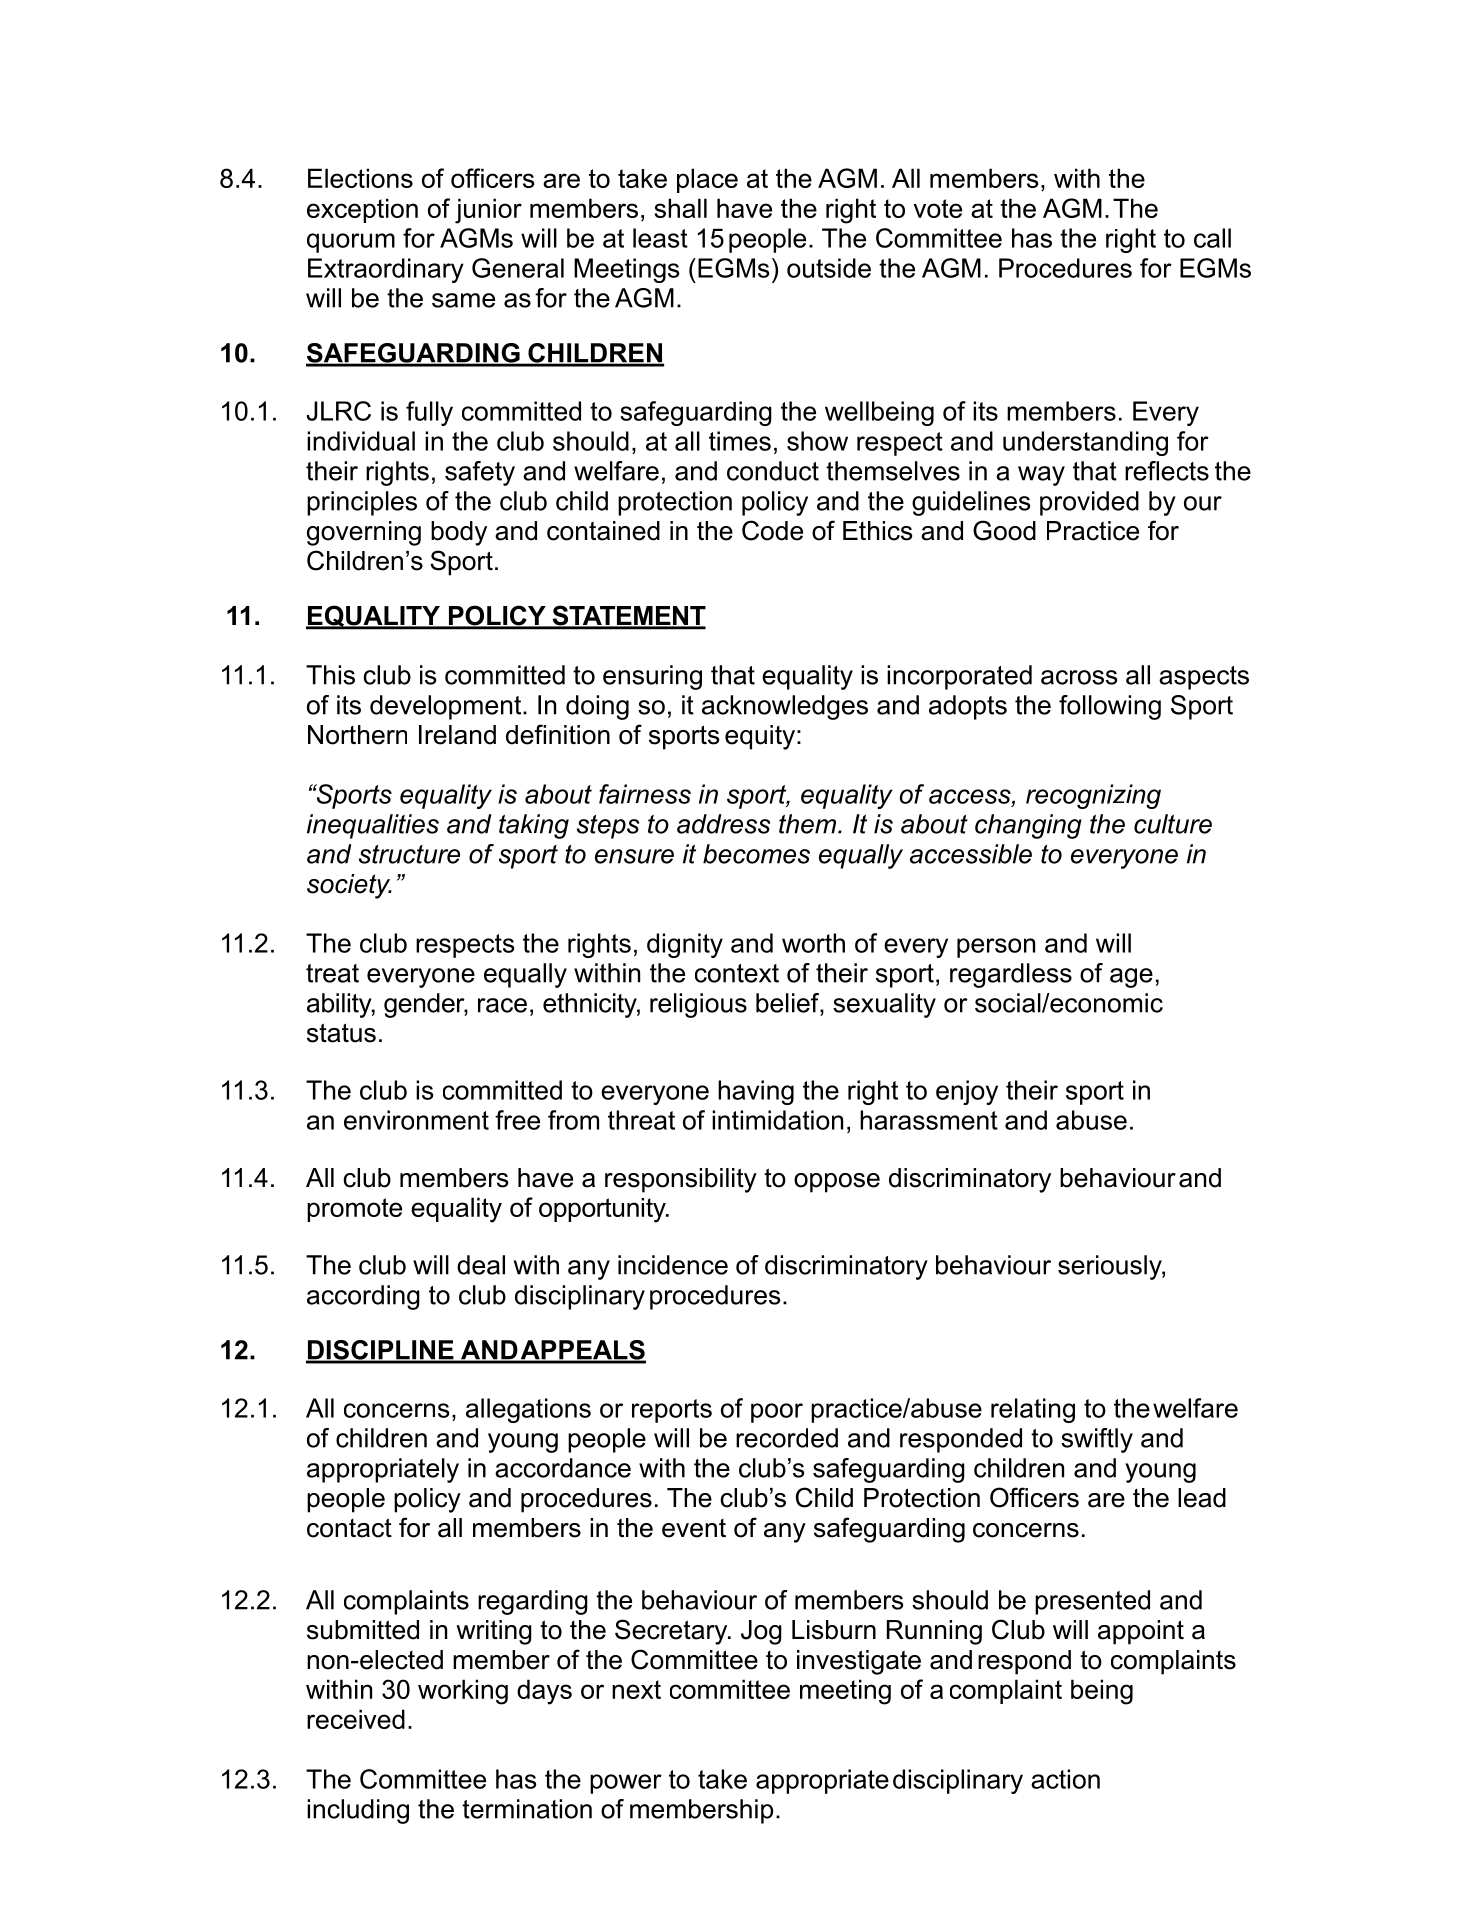 The width and height of the screenshot is (1475, 1909). I want to click on provided, so click(1089, 503).
